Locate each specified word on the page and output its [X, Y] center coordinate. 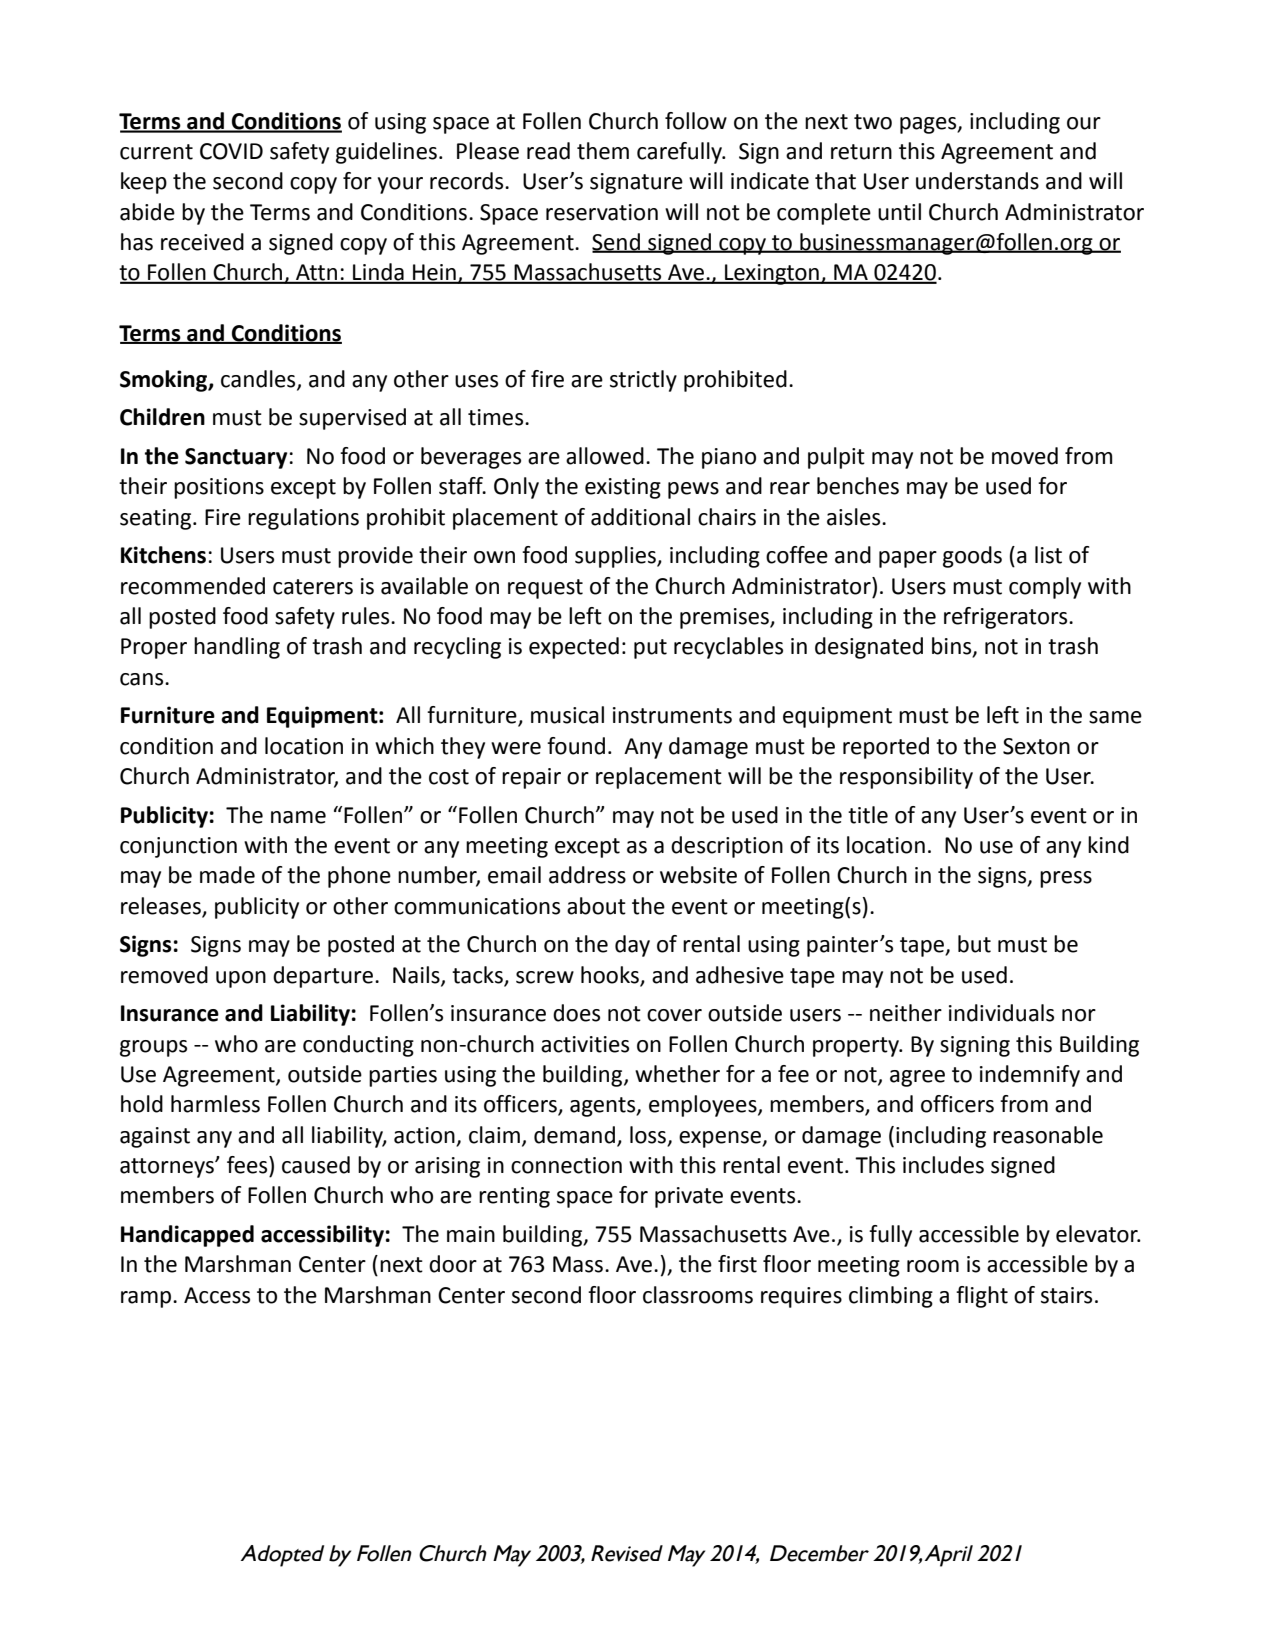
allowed [605, 456]
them [603, 151]
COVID [231, 151]
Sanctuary [236, 458]
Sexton [1036, 746]
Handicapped [187, 1236]
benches [858, 486]
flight [982, 1297]
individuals [1001, 1013]
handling [237, 648]
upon [241, 979]
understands [977, 181]
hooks [610, 975]
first [737, 1264]
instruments [672, 715]
